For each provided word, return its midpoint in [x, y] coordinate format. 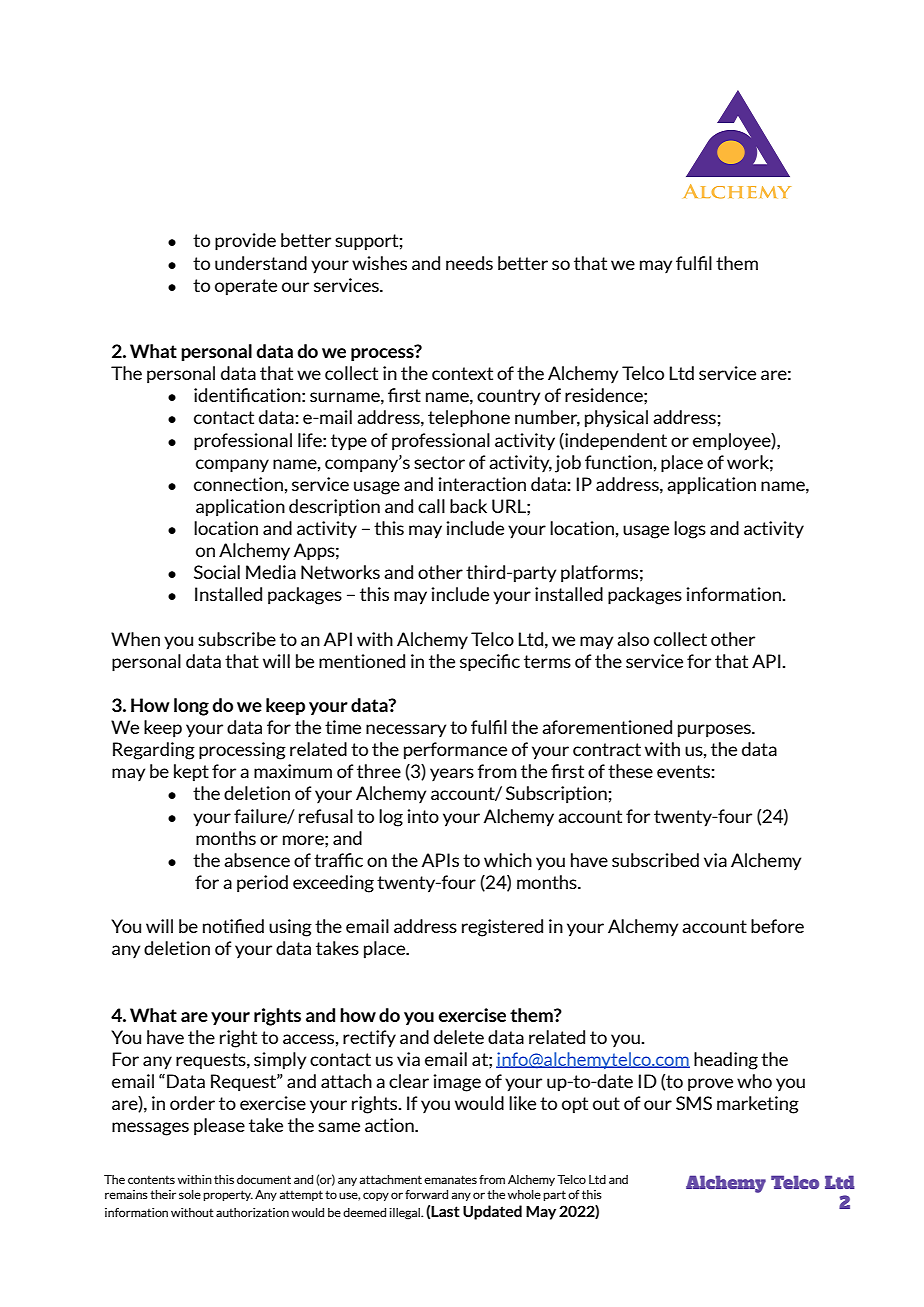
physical [616, 419]
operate [246, 287]
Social [217, 572]
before [777, 926]
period [262, 884]
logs [690, 530]
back [468, 506]
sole [190, 1194]
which [508, 860]
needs [469, 263]
